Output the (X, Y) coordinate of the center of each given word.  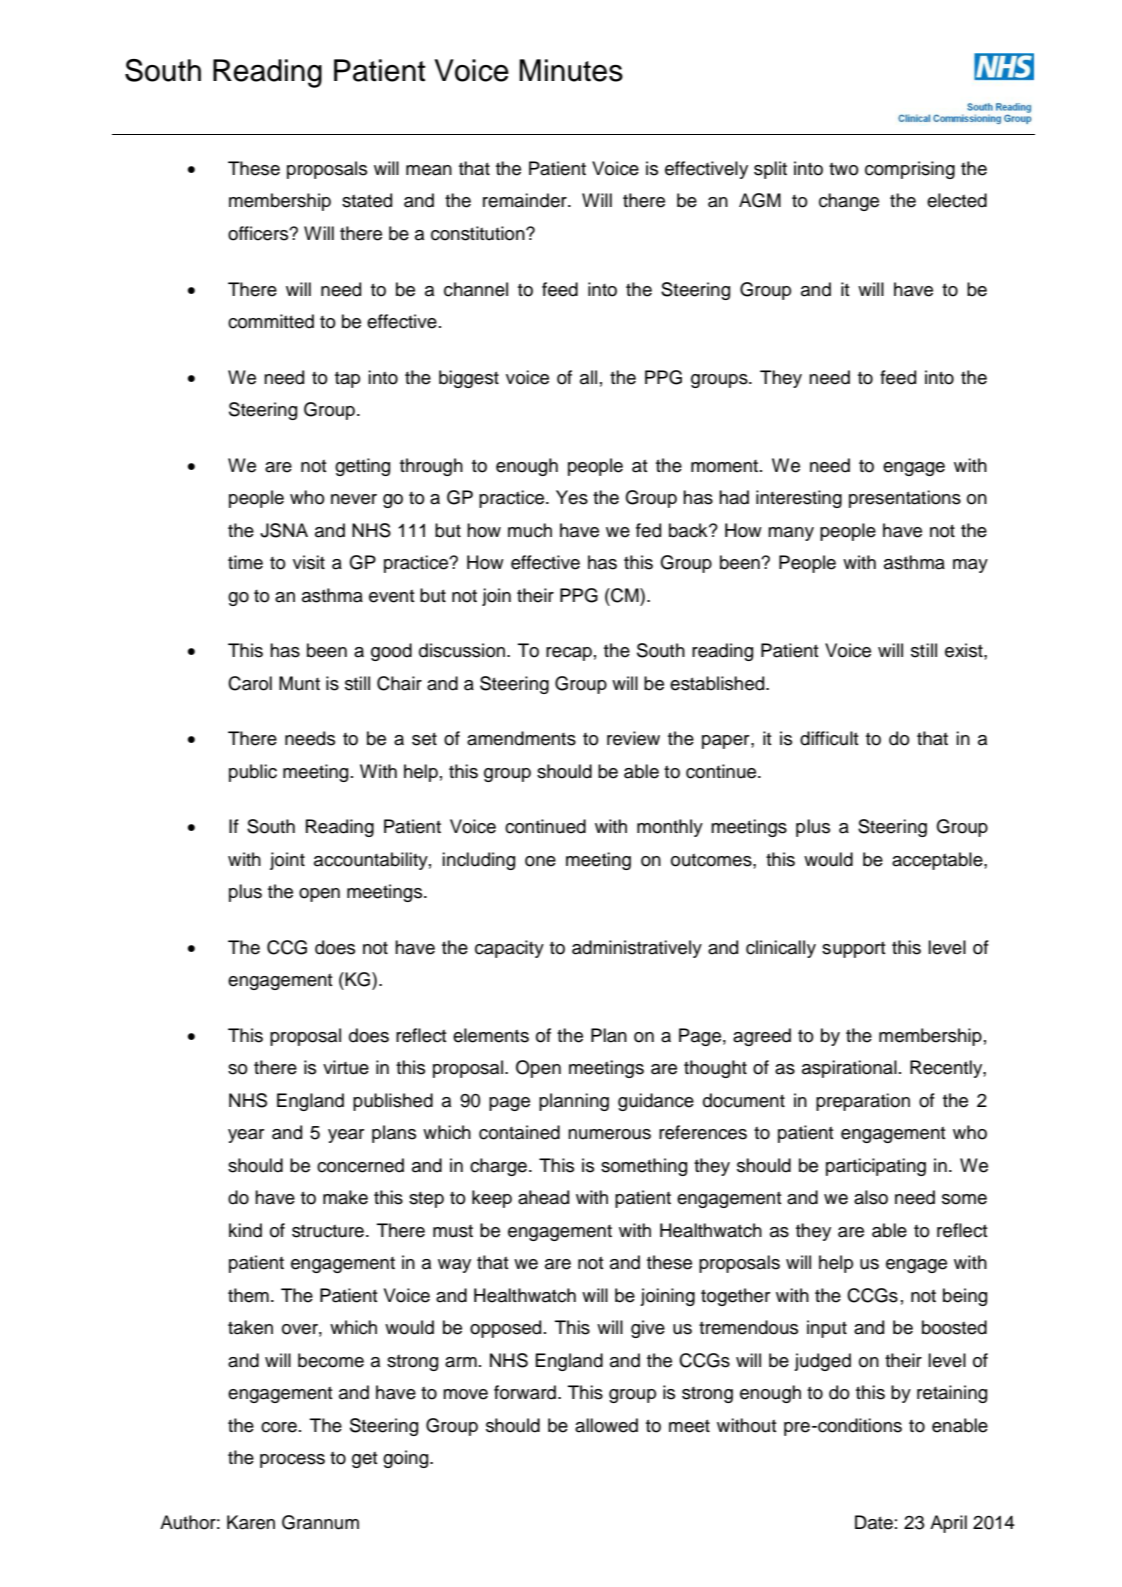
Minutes (571, 70)
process (292, 1461)
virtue (346, 1067)
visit (309, 562)
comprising (910, 170)
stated (367, 200)
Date (874, 1522)
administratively (637, 949)
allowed (606, 1425)
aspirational (849, 1069)
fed (648, 530)
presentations (905, 499)
